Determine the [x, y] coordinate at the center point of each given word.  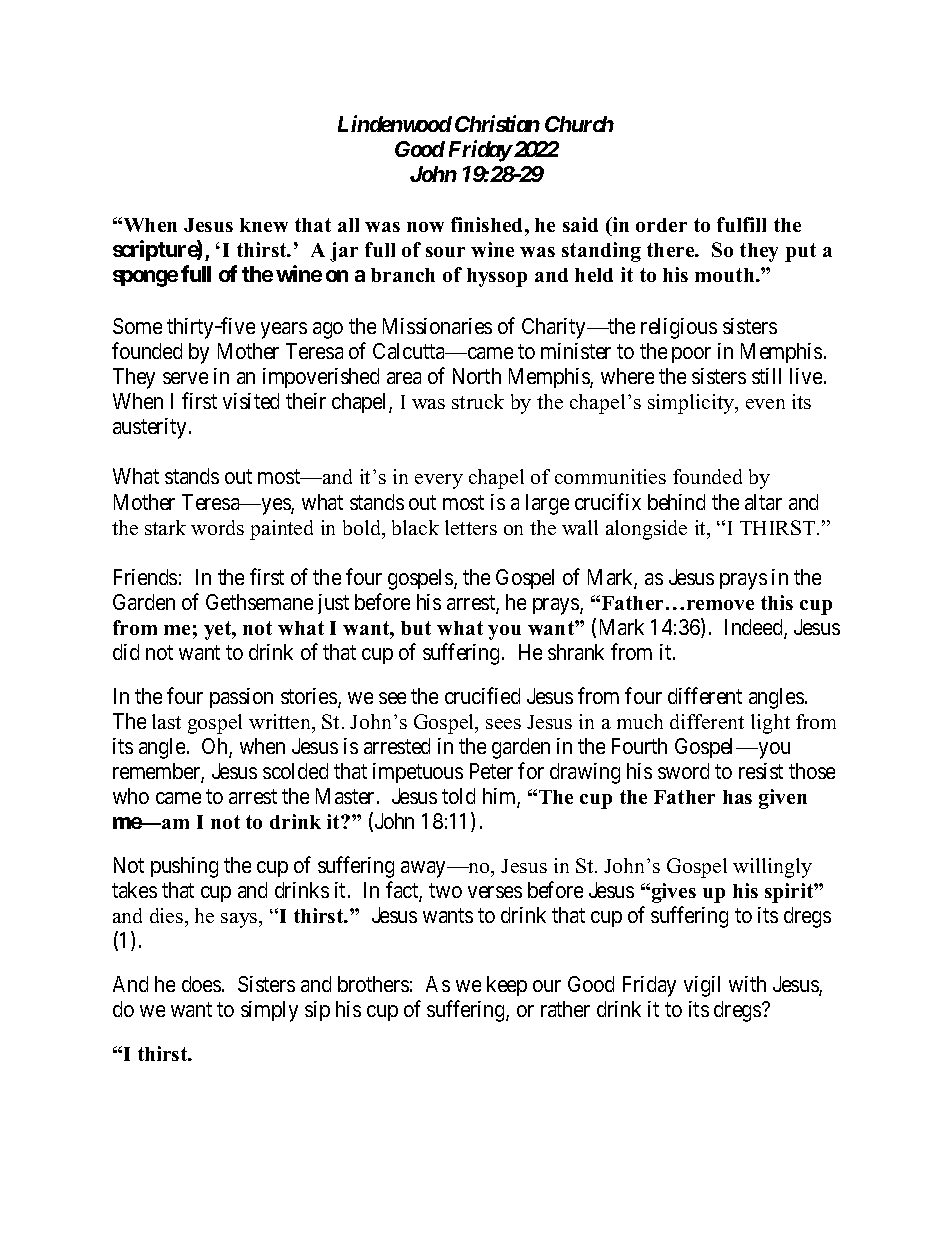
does [201, 984]
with [747, 984]
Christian [497, 123]
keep [507, 986]
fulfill [741, 224]
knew [264, 225]
